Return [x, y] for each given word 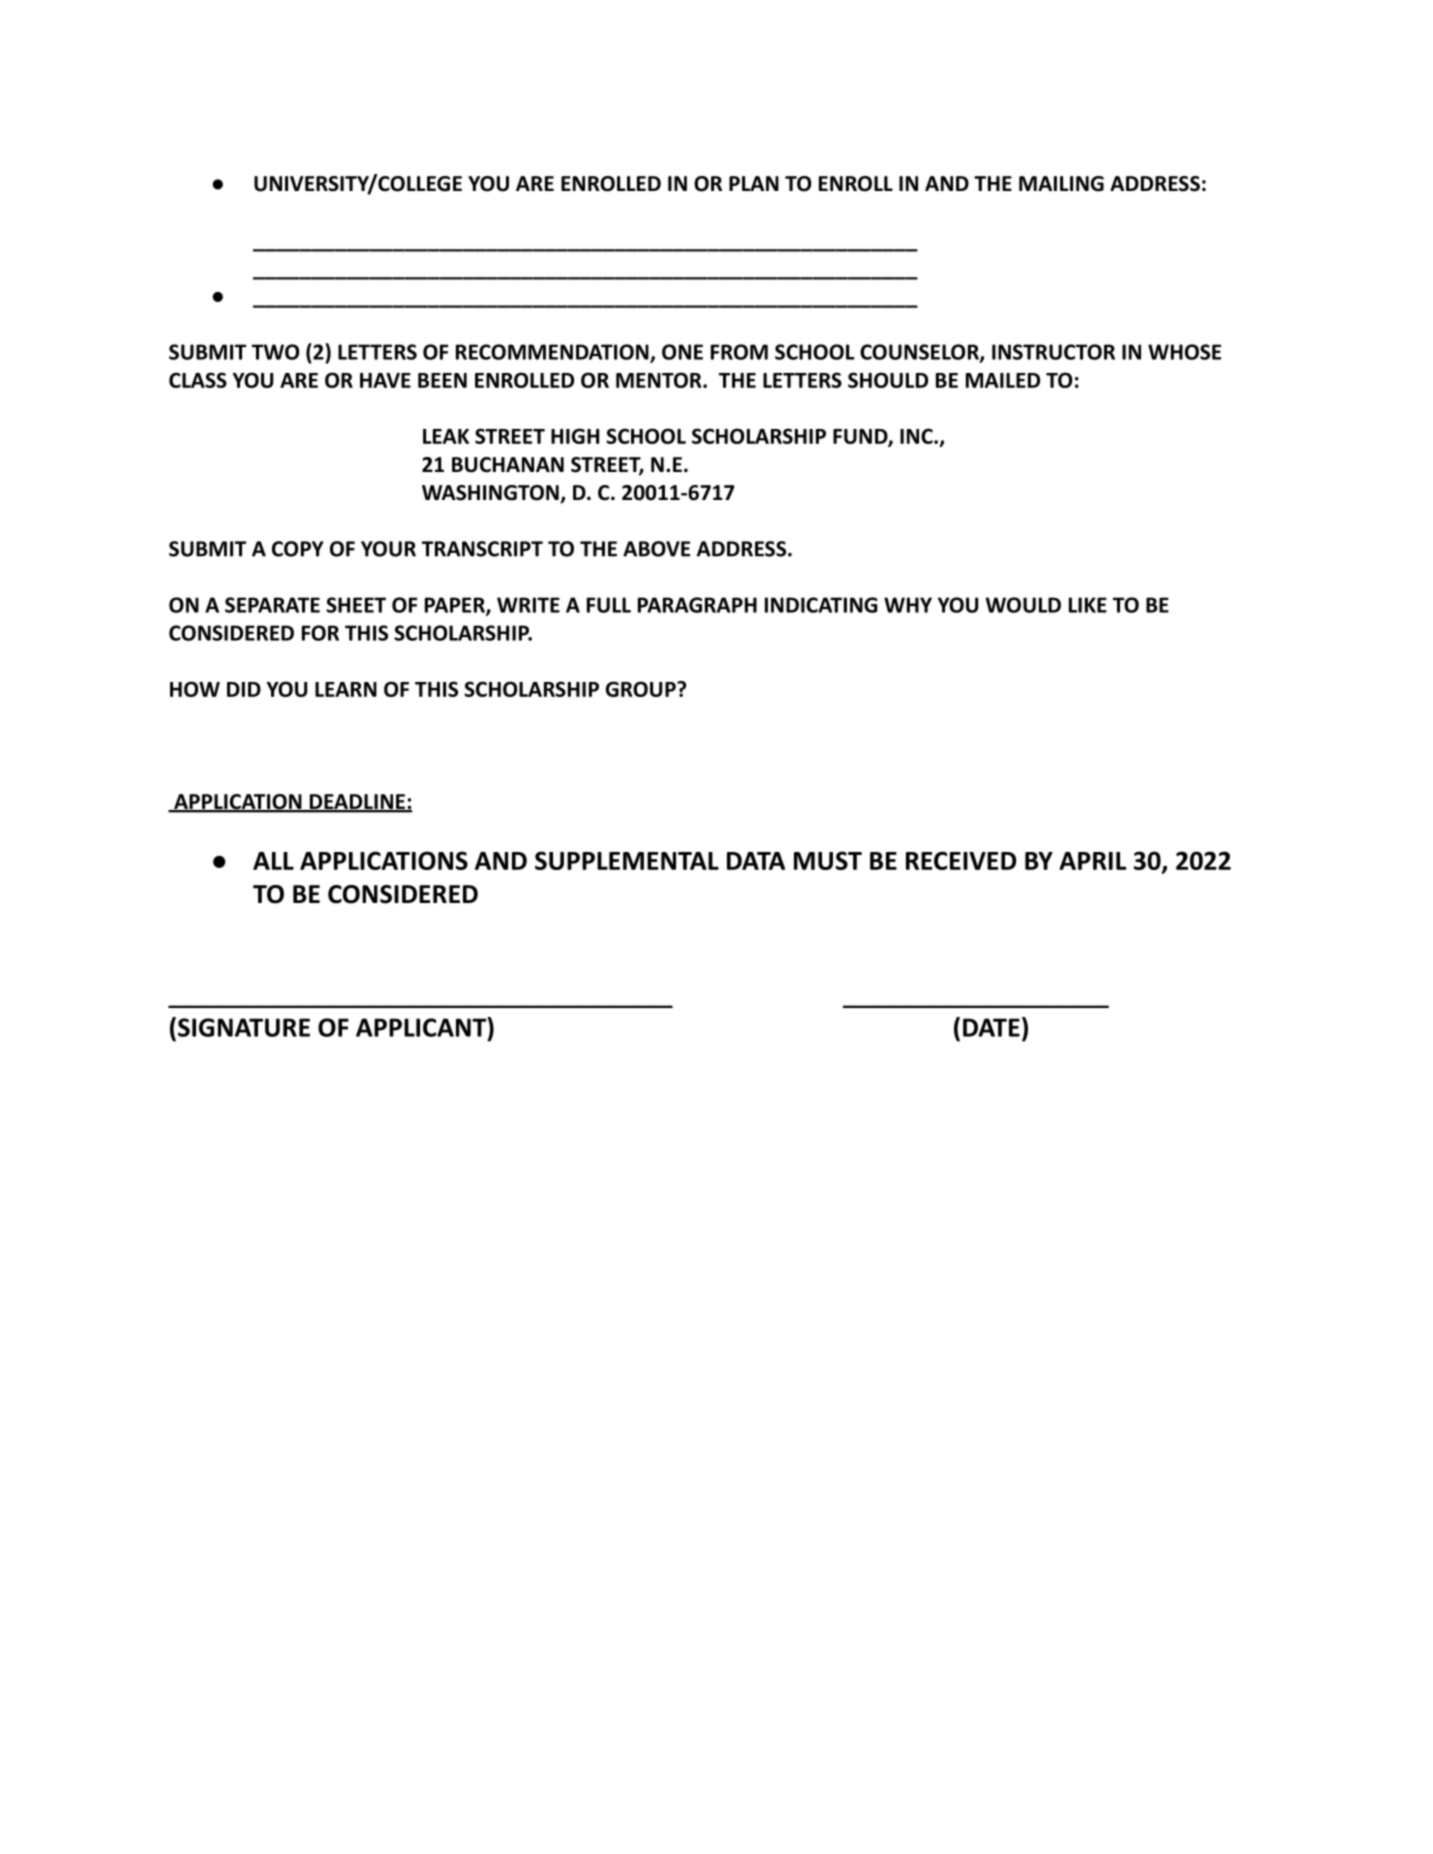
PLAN [754, 183]
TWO [275, 352]
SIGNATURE [244, 1027]
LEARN [346, 689]
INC [917, 436]
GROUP [642, 689]
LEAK [446, 436]
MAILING [1061, 184]
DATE [991, 1027]
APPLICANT [422, 1027]
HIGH [575, 436]
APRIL [1092, 861]
